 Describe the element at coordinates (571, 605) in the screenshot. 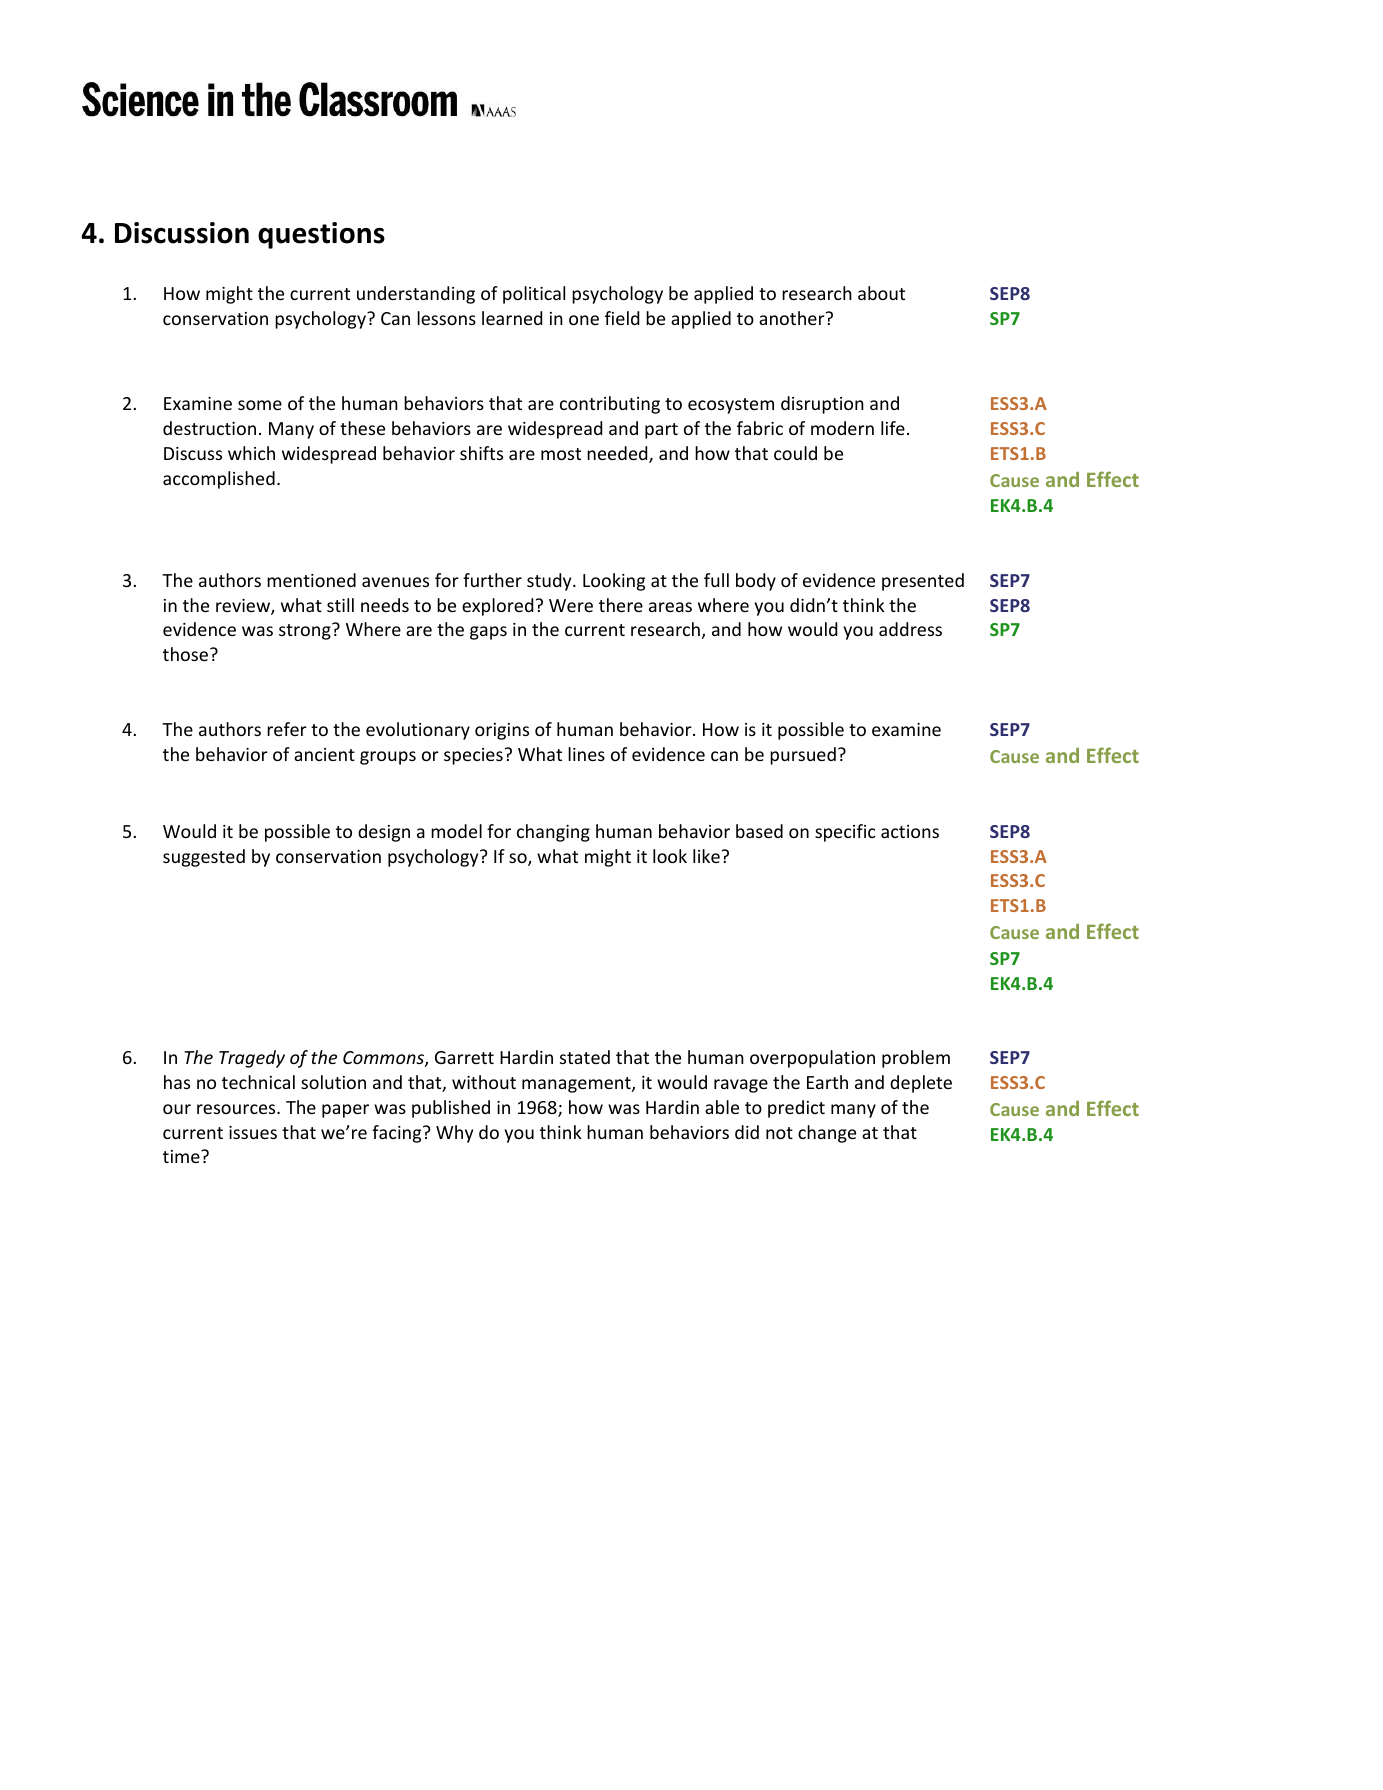

I see `Were` at that location.
